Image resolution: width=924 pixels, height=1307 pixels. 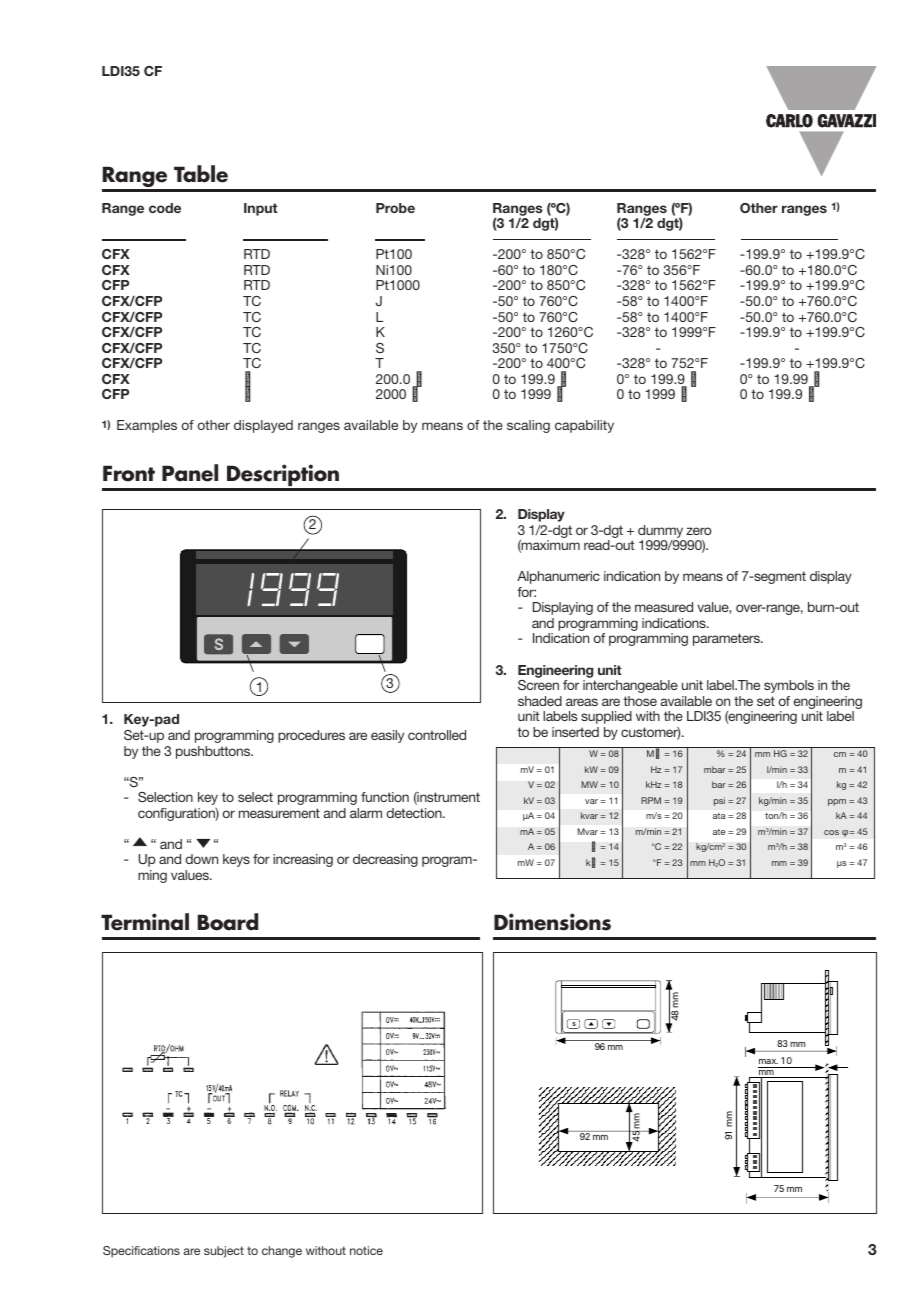 I want to click on procedures, so click(x=311, y=736).
